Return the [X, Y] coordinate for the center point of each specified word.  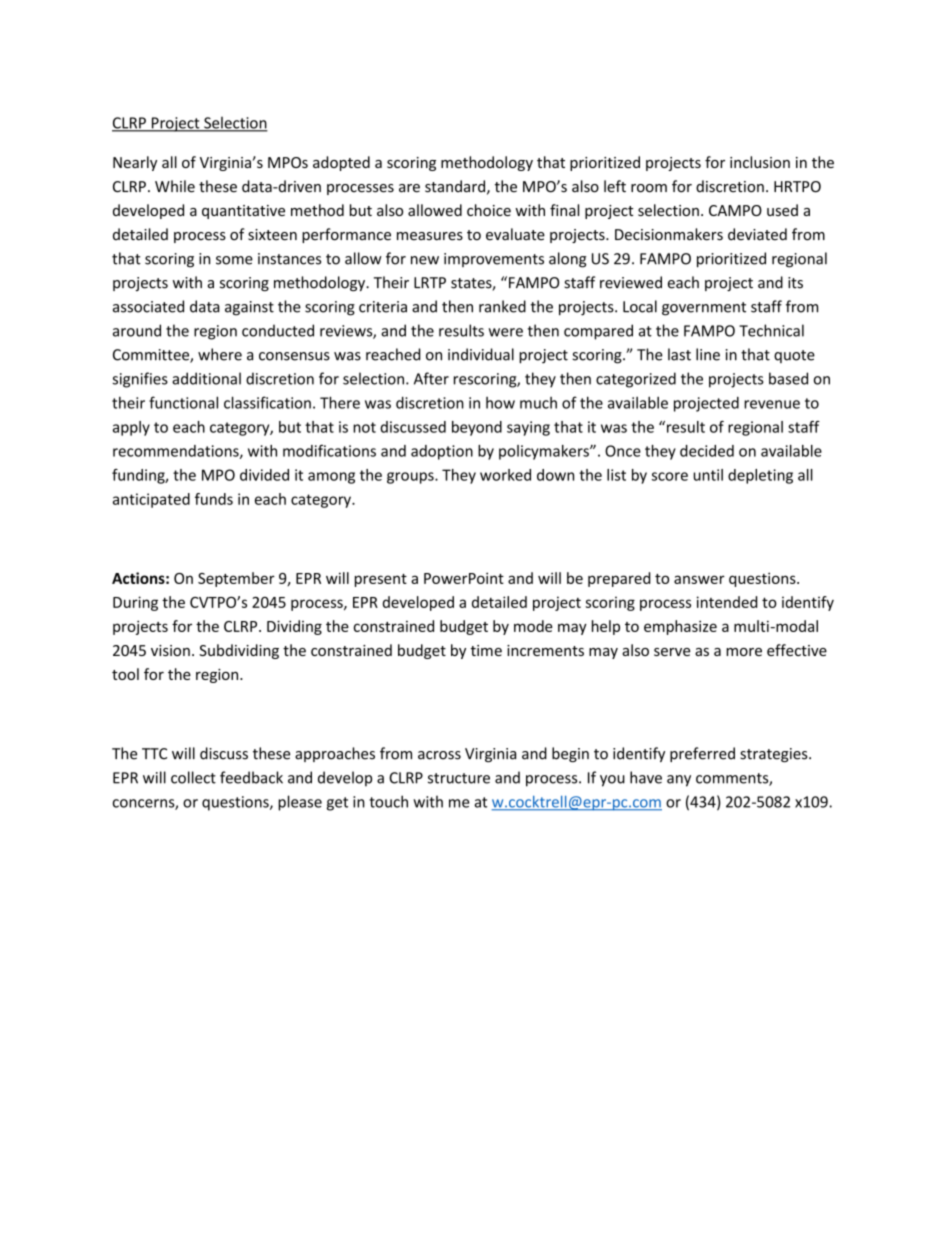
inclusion [760, 162]
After [431, 378]
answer [699, 579]
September [236, 579]
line [708, 354]
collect [193, 777]
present [381, 580]
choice [489, 210]
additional [206, 378]
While [175, 186]
